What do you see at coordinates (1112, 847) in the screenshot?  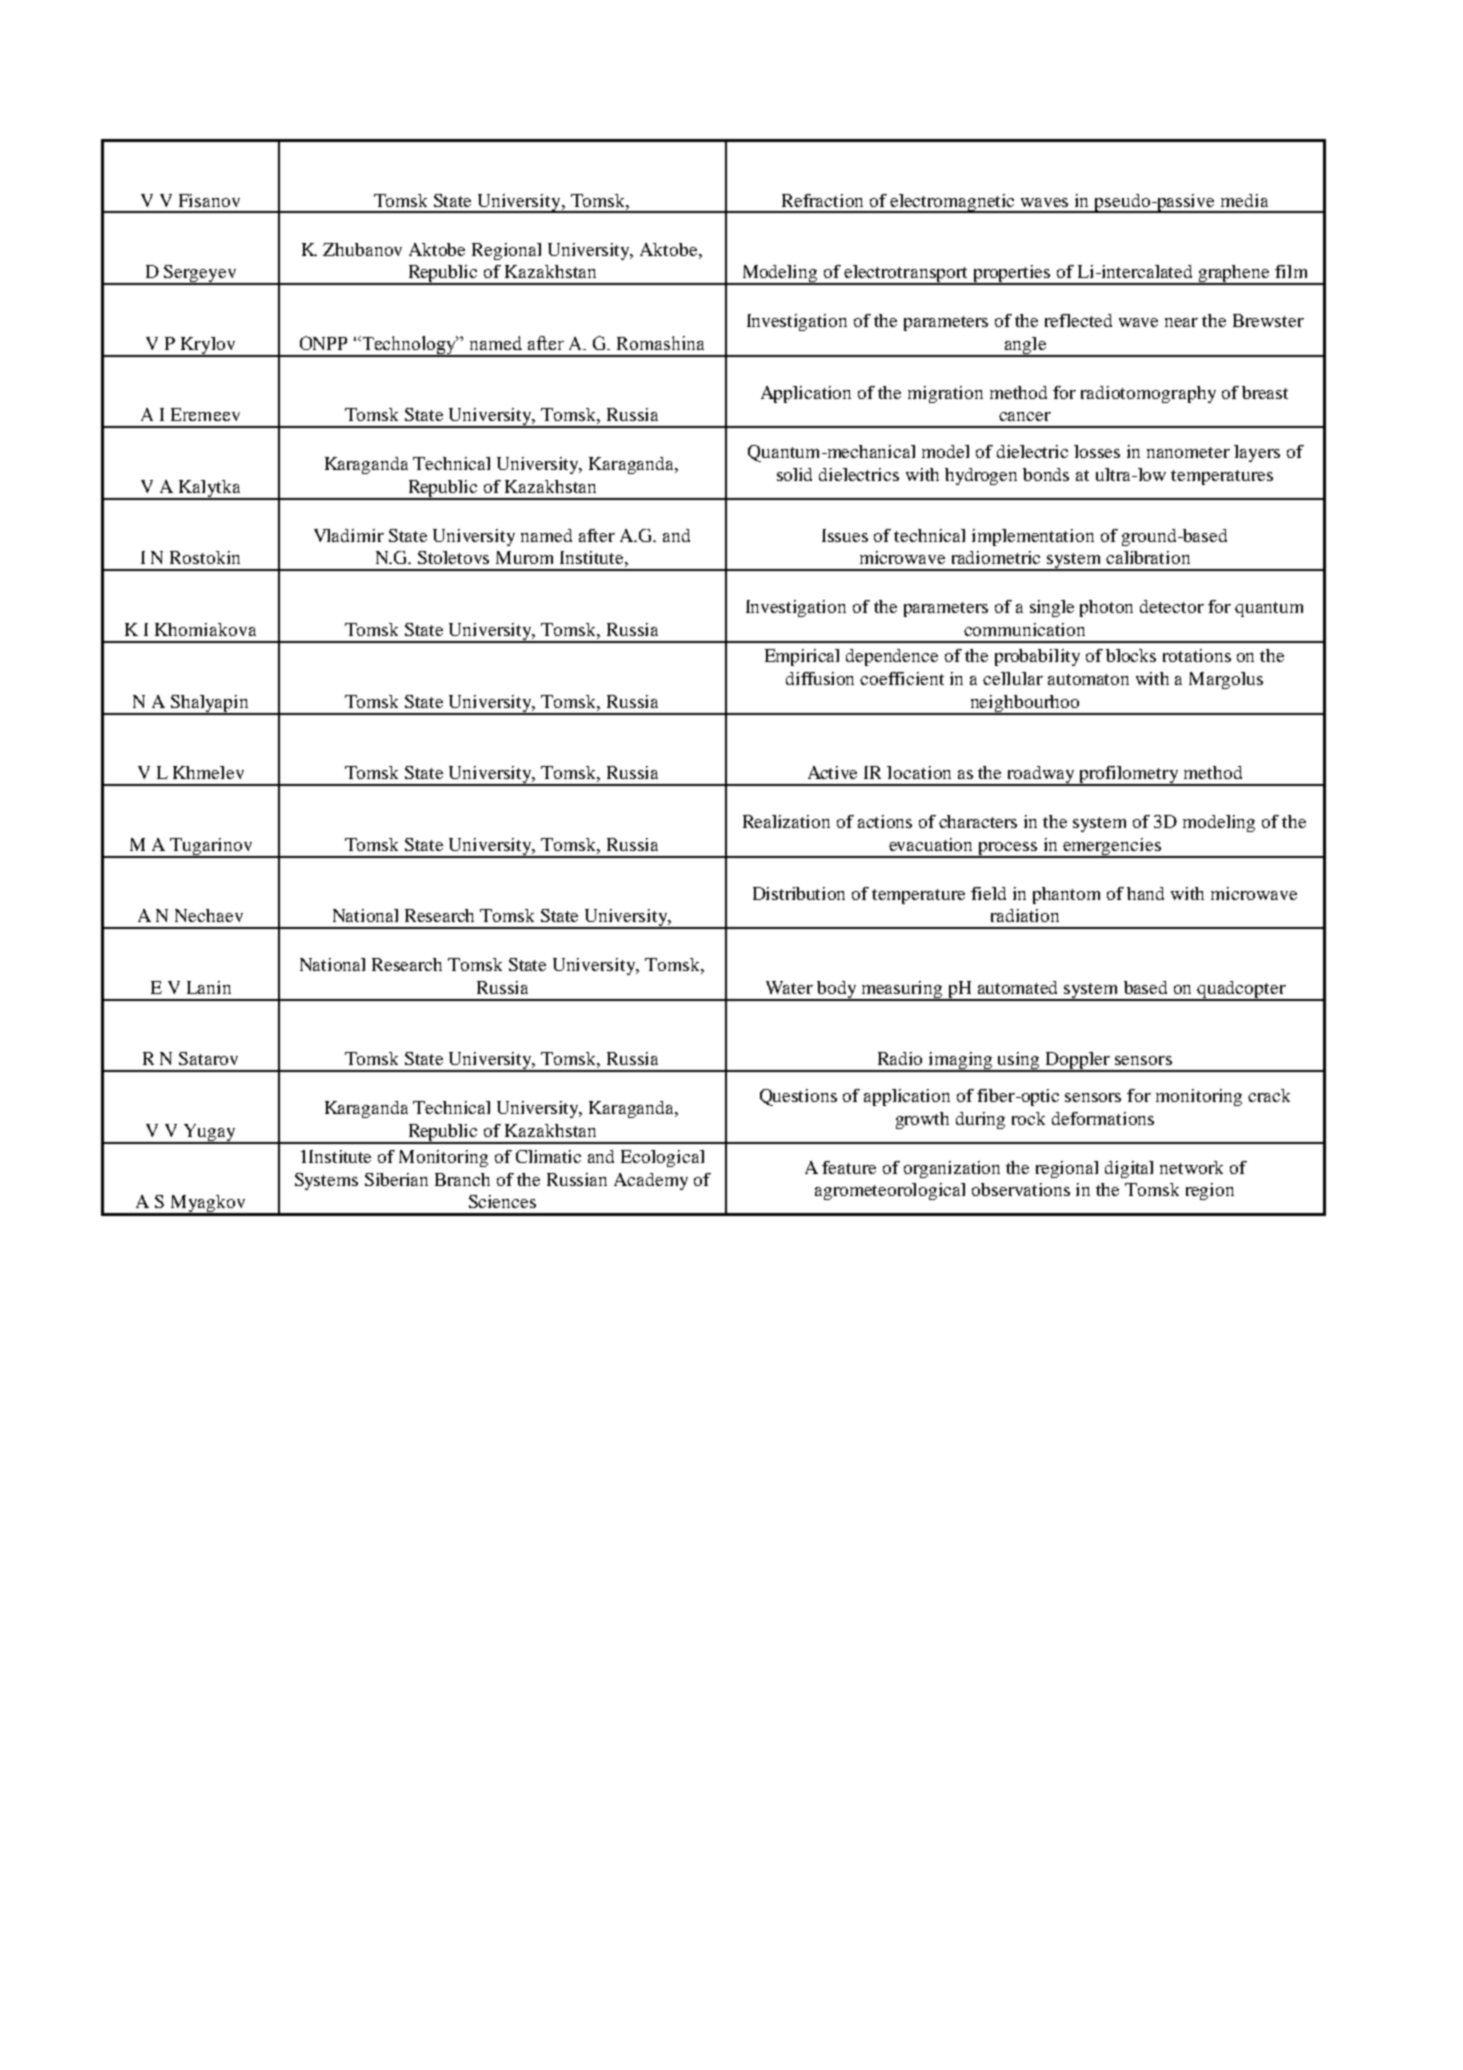 I see `emergencies` at bounding box center [1112, 847].
